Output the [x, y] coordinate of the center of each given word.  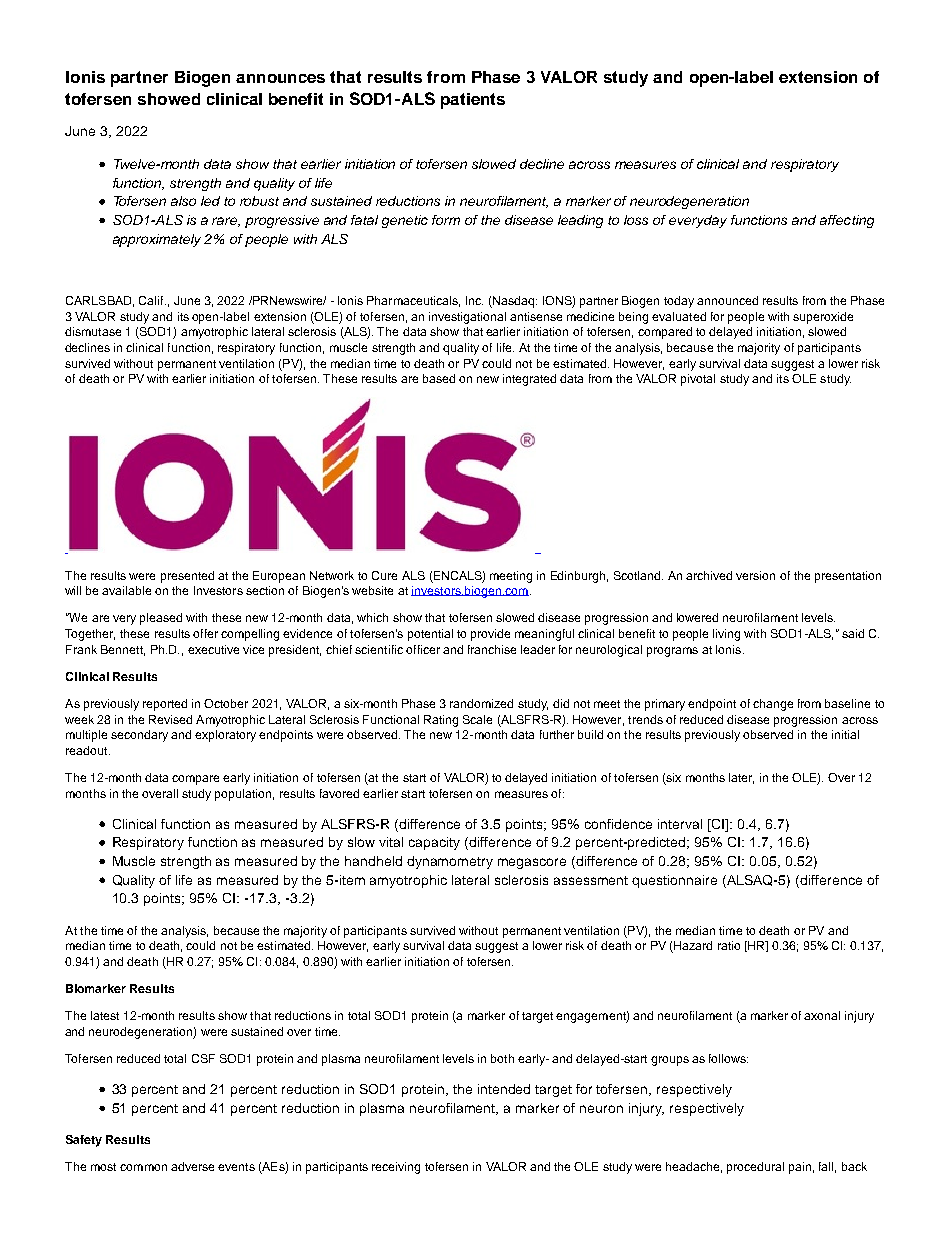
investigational [467, 318]
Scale [477, 719]
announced [727, 300]
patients [473, 101]
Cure [384, 575]
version [755, 575]
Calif [152, 300]
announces [280, 78]
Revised [170, 719]
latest [105, 1015]
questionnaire [674, 881]
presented [187, 577]
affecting [847, 221]
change [773, 705]
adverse [192, 1166]
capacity [434, 843]
